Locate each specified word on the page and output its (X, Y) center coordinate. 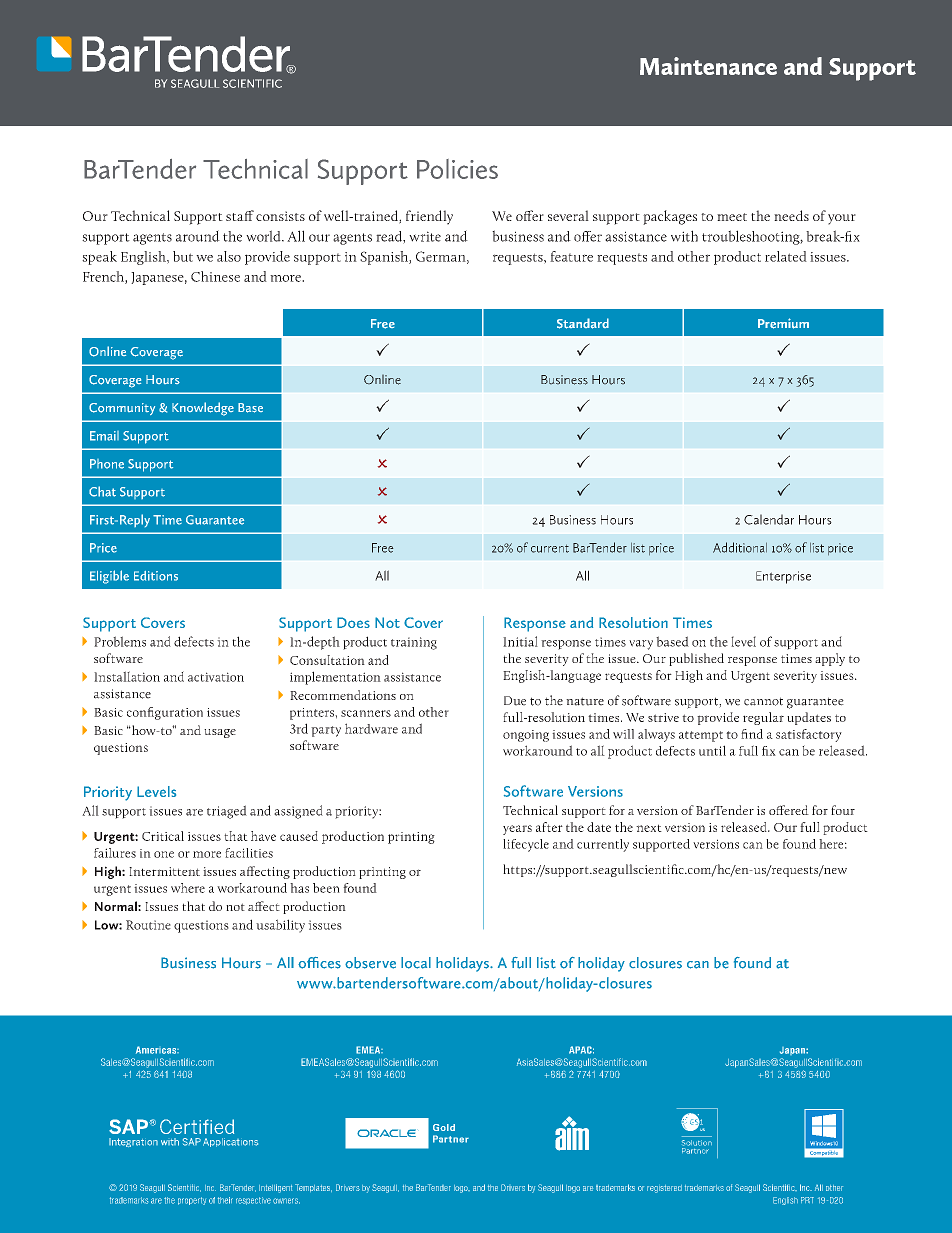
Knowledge (203, 409)
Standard (583, 323)
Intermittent (164, 871)
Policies (457, 169)
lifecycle (526, 845)
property (192, 1201)
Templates (313, 1188)
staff (240, 215)
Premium (783, 323)
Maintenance (708, 66)
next (649, 828)
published (696, 659)
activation (216, 677)
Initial (520, 641)
